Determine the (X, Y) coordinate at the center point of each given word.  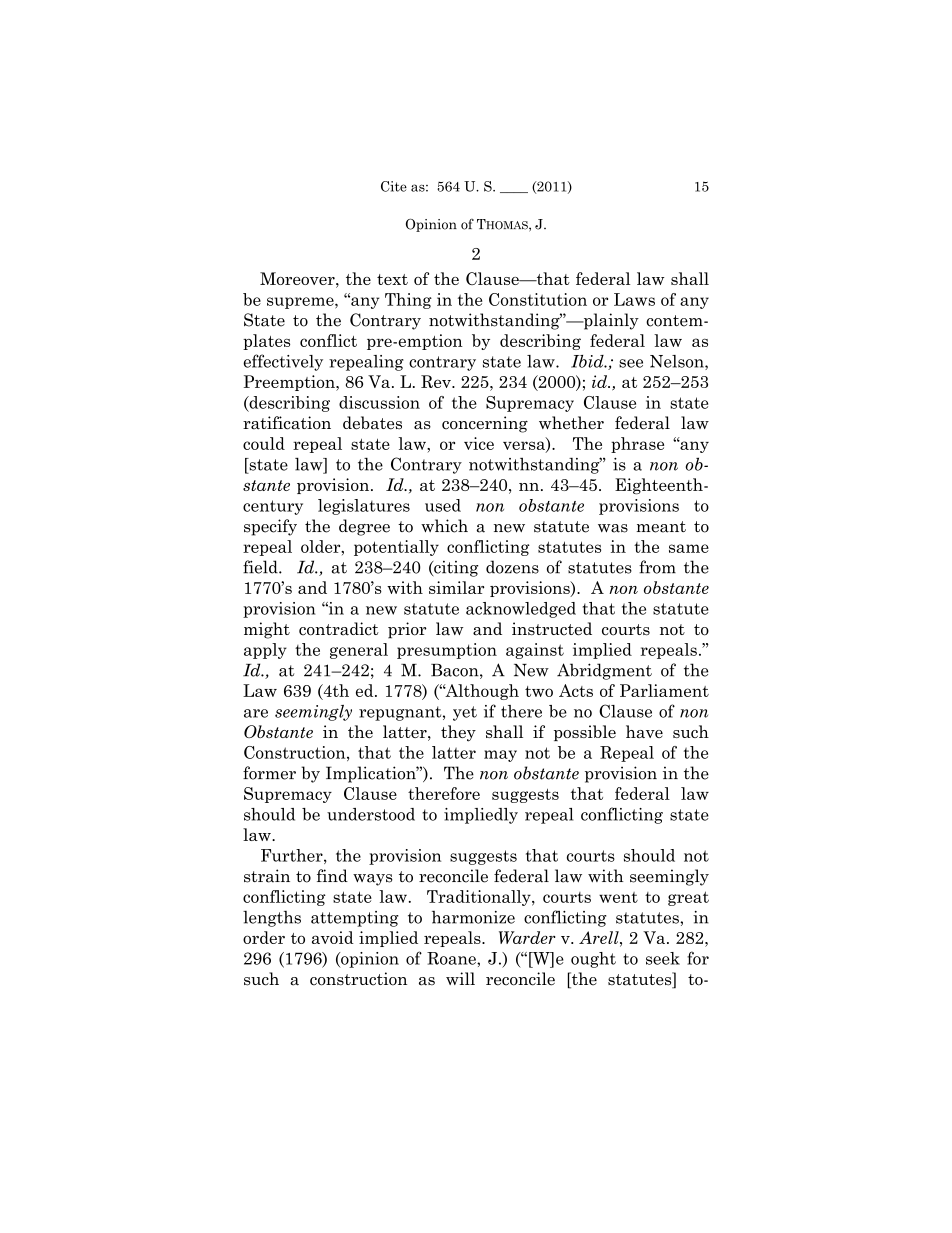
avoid (333, 937)
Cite (394, 186)
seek (663, 958)
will (460, 978)
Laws (634, 299)
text (392, 279)
